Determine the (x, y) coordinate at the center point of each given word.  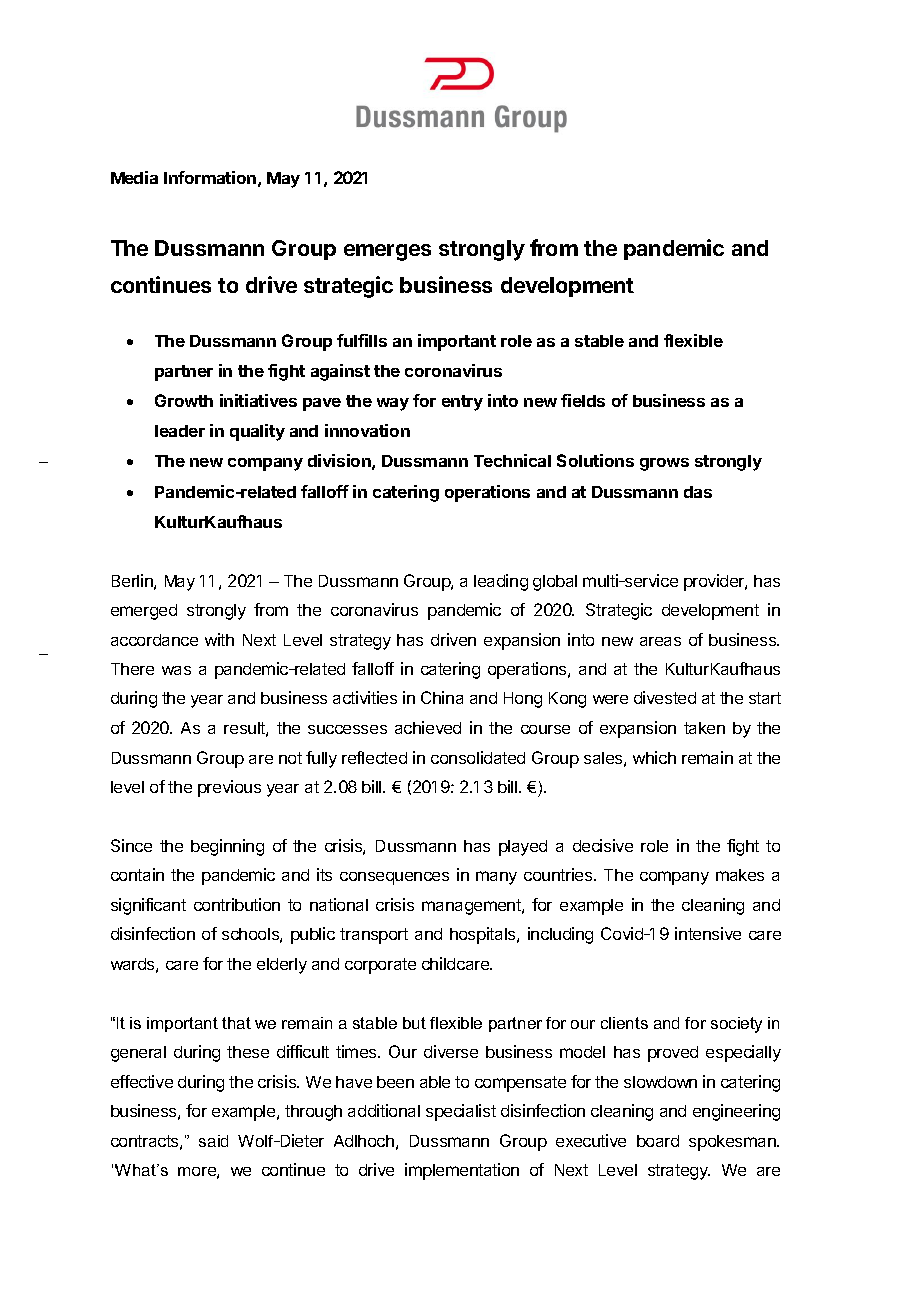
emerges (387, 252)
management (472, 907)
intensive (708, 933)
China (442, 697)
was (176, 670)
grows (664, 464)
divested (665, 697)
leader (180, 431)
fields (583, 400)
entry (462, 403)
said (213, 1141)
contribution (237, 904)
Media (134, 177)
